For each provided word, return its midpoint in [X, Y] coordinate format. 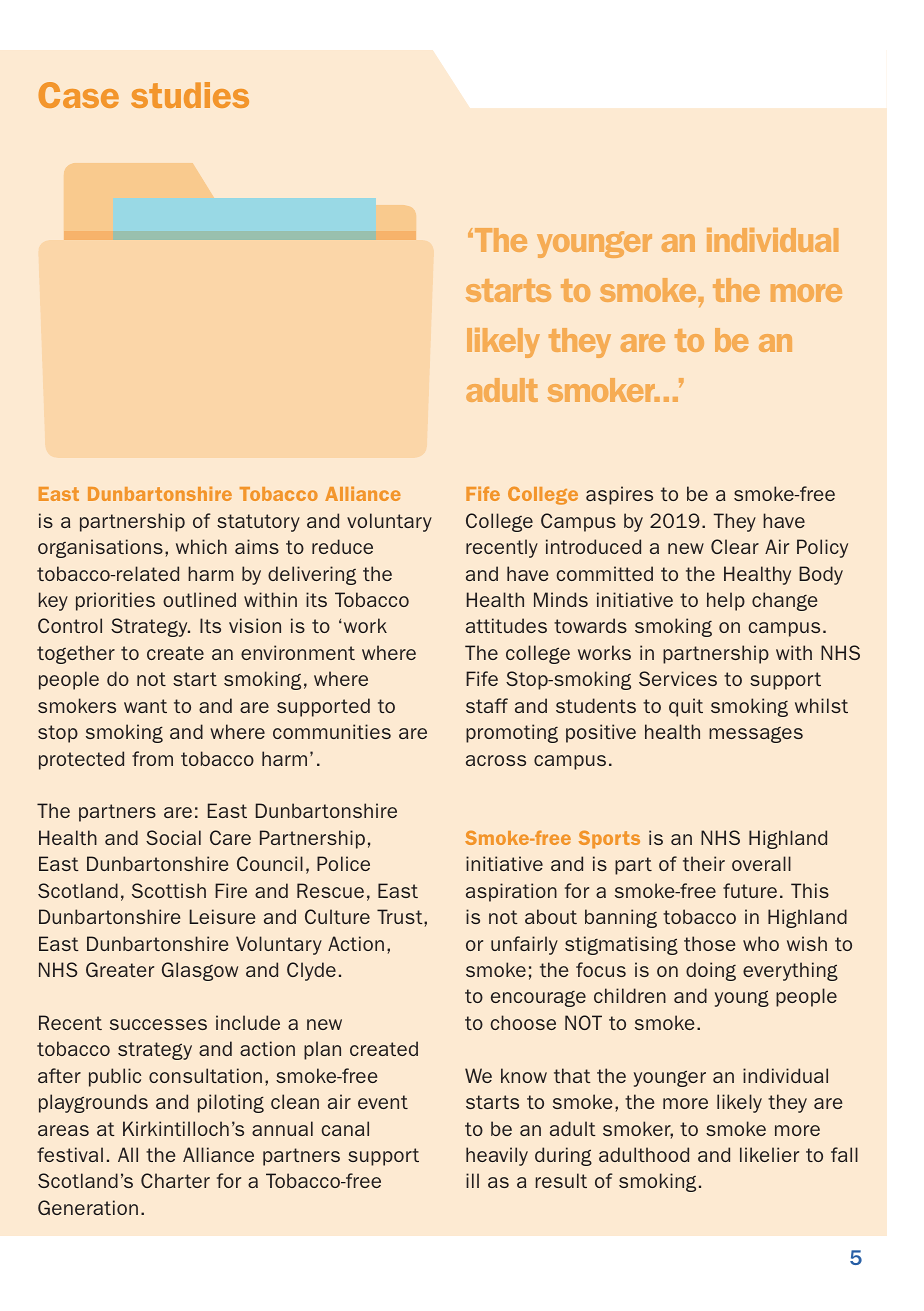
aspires [619, 495]
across [496, 760]
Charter [175, 1180]
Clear [735, 546]
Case [78, 95]
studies [190, 95]
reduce [342, 546]
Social [173, 837]
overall [761, 863]
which [201, 546]
